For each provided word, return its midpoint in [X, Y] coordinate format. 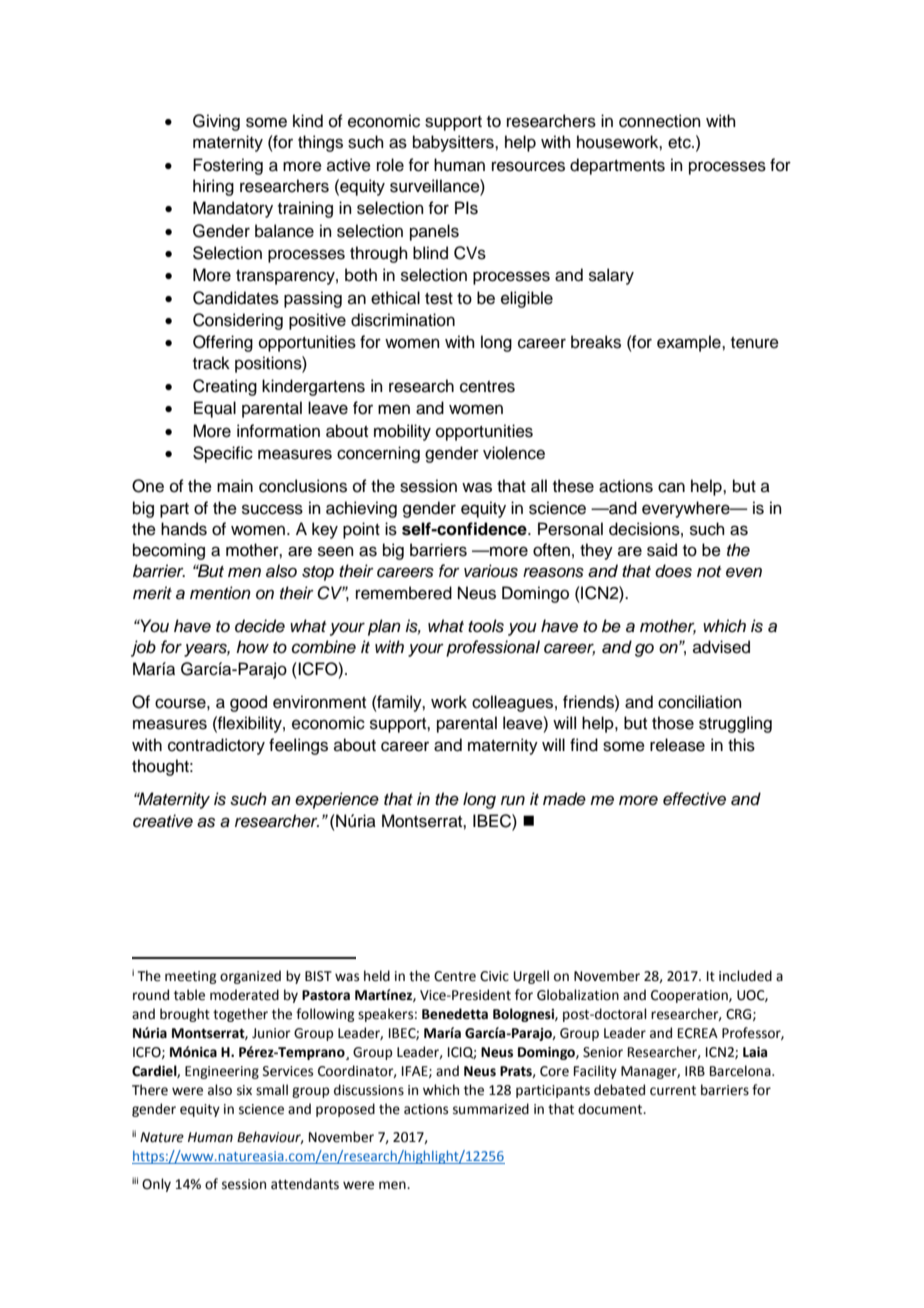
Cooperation [690, 996]
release [677, 745]
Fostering [228, 166]
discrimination [403, 320]
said [662, 550]
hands [184, 529]
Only [156, 1185]
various [491, 571]
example [690, 343]
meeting [190, 977]
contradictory [216, 746]
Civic [494, 976]
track [211, 363]
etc [680, 143]
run [513, 801]
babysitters [454, 143]
